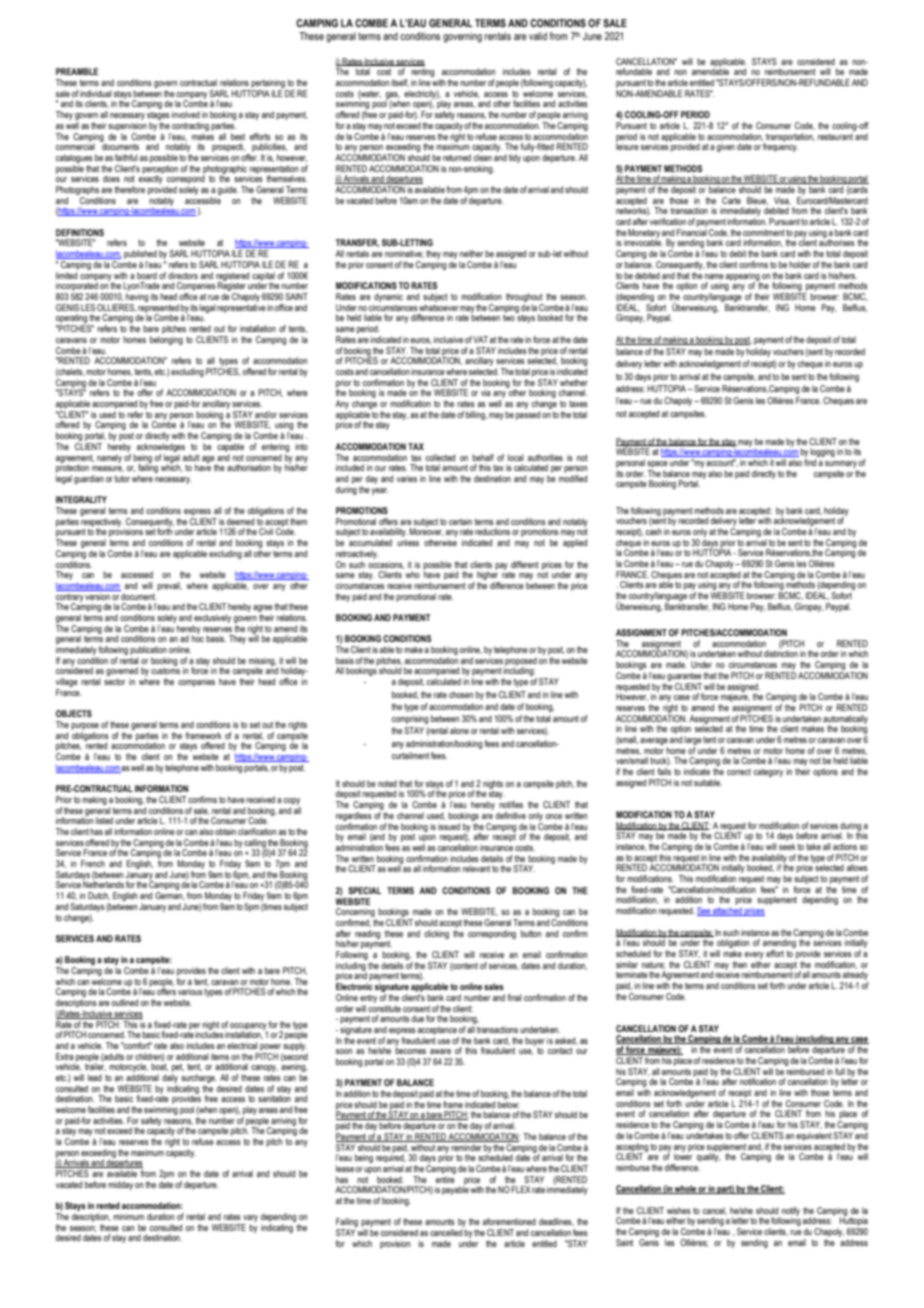  Describe the element at coordinates (727, 911) in the page. I see `attached` at that location.
